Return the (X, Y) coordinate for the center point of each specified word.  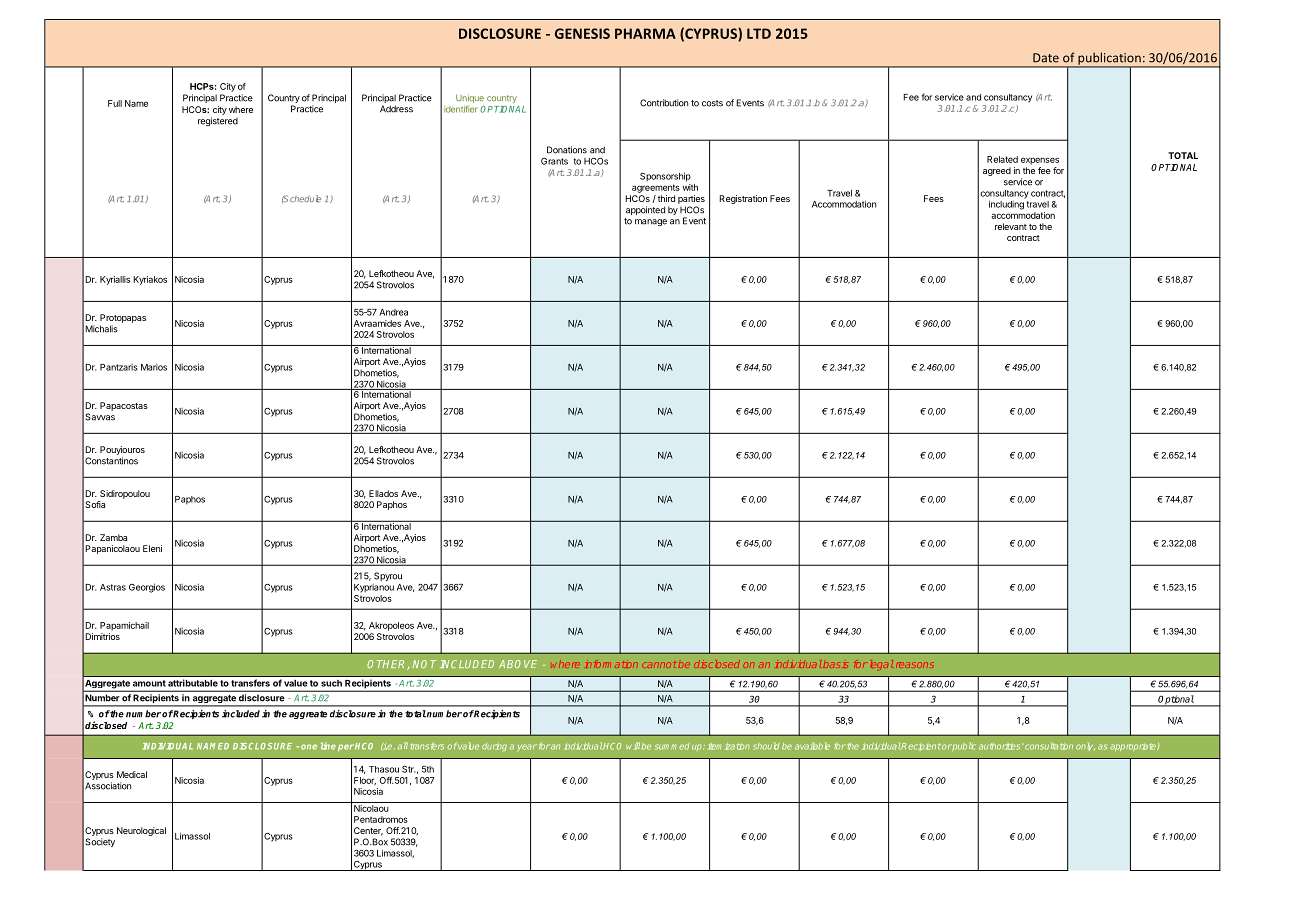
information (612, 664)
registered (218, 121)
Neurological (141, 831)
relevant (1011, 226)
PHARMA (645, 33)
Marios (154, 367)
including (1006, 205)
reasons (915, 665)
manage (651, 222)
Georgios (147, 588)
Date (1046, 58)
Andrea (393, 312)
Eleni (152, 548)
